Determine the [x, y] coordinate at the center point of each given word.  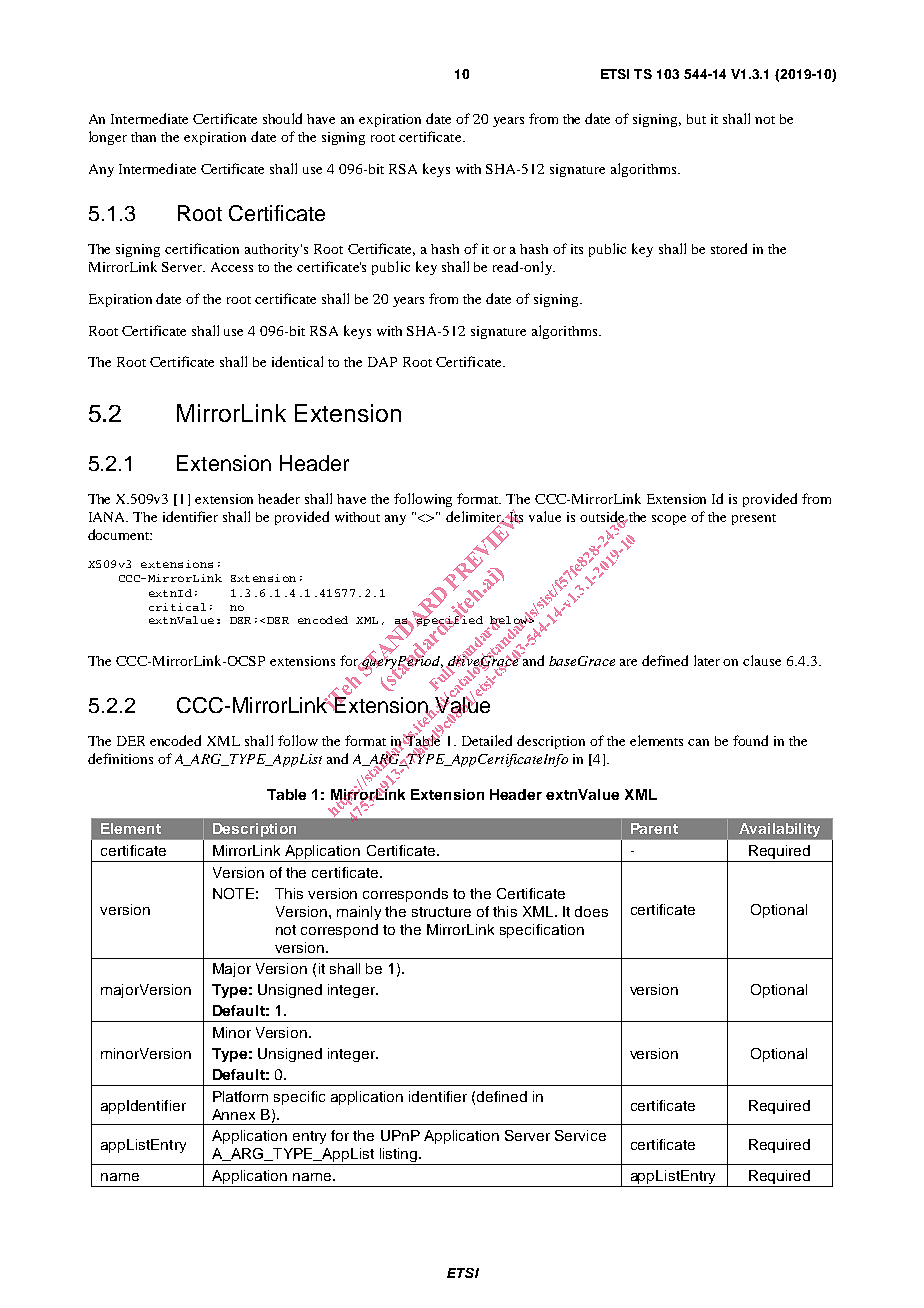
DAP [382, 362]
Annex [233, 1114]
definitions [120, 758]
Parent [654, 828]
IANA [108, 517]
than [143, 137]
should [282, 118]
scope [669, 520]
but [696, 119]
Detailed [487, 740]
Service [580, 1135]
